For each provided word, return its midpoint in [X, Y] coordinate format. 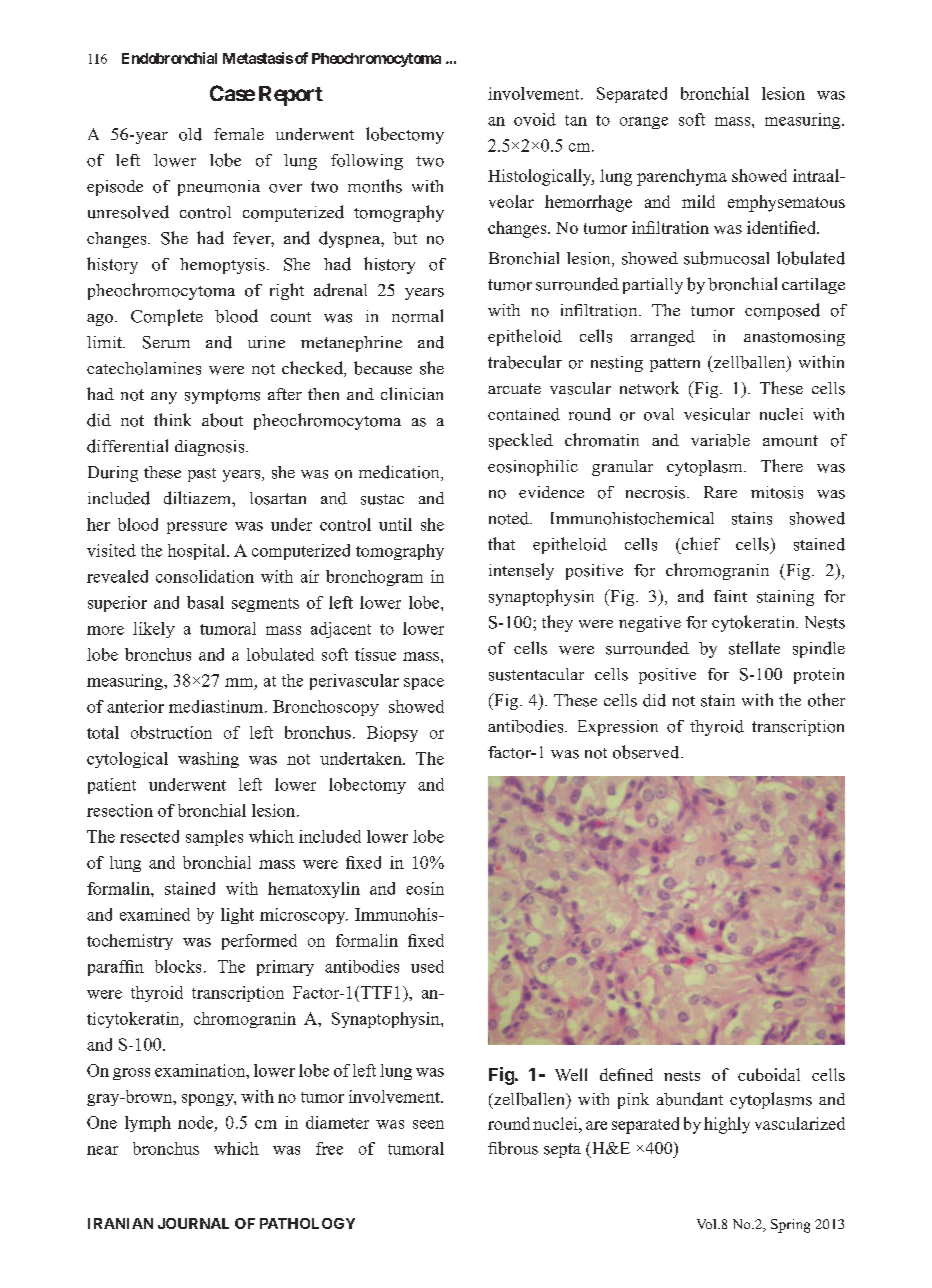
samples [214, 838]
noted [510, 518]
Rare [720, 492]
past [202, 475]
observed [647, 752]
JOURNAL [193, 1223]
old [190, 134]
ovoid [535, 119]
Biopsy [392, 734]
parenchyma [682, 177]
